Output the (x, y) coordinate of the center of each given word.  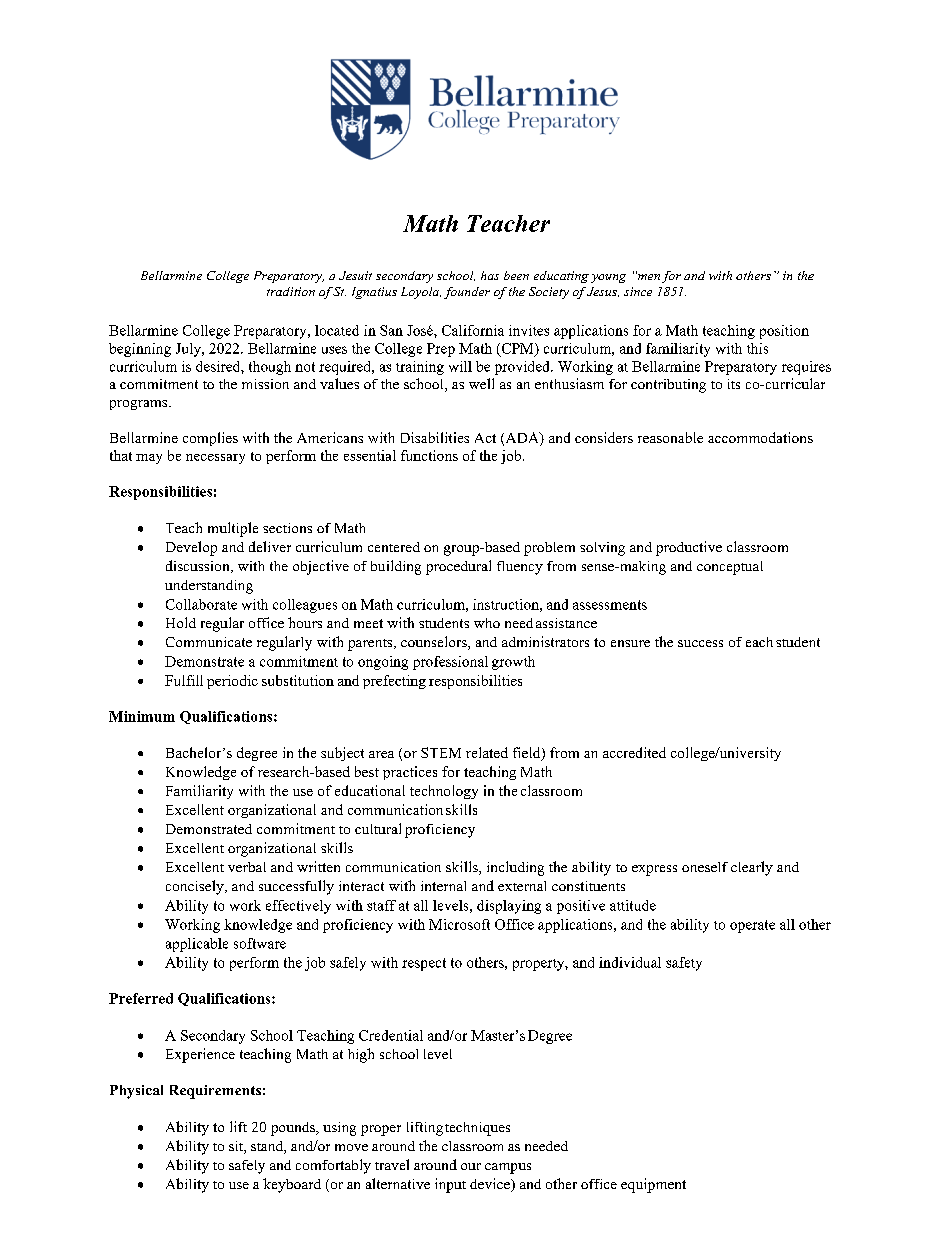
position (784, 332)
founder (467, 293)
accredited (634, 752)
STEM (441, 752)
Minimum (142, 716)
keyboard (292, 1185)
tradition (291, 291)
